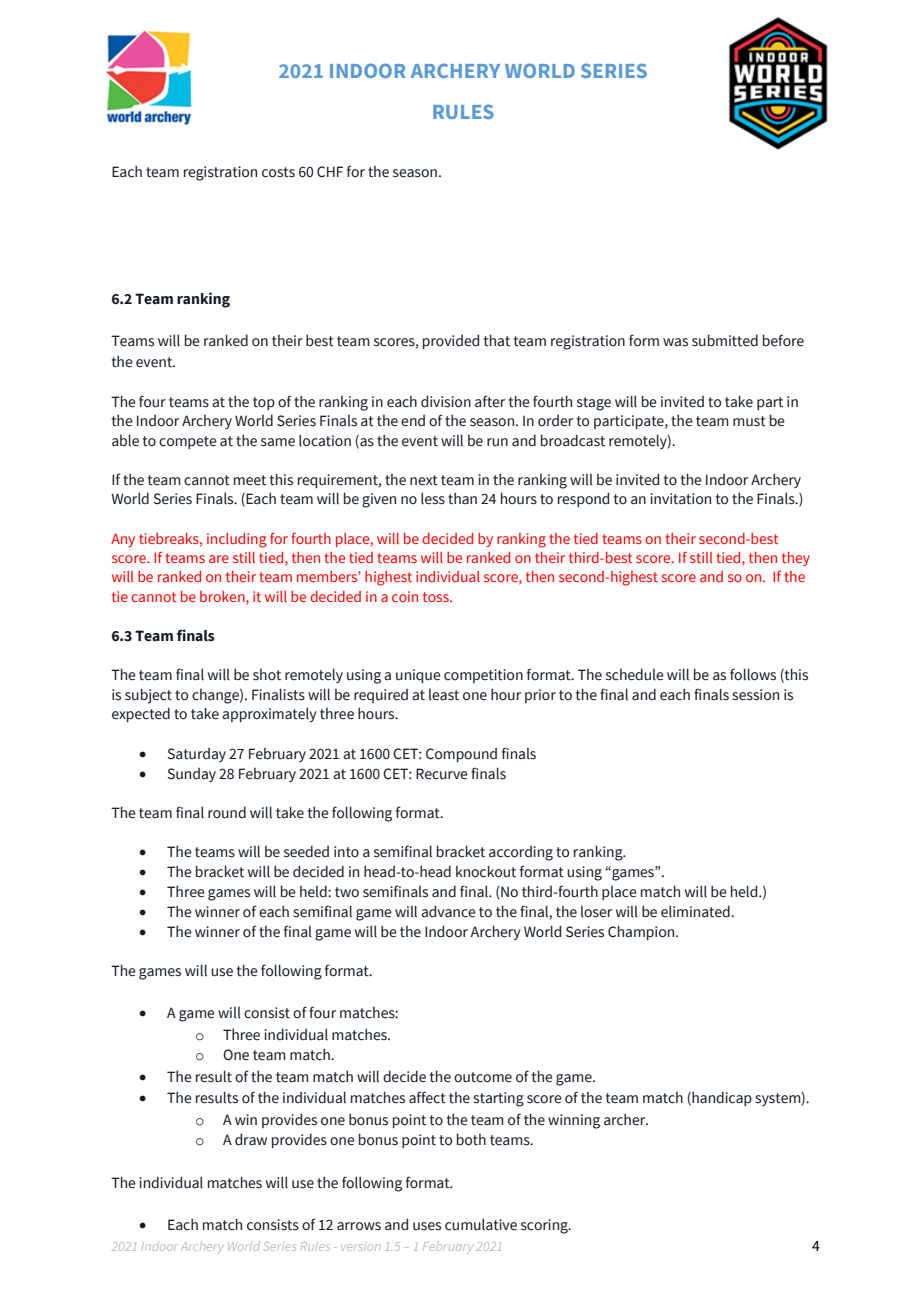  Describe the element at coordinates (278, 172) in the image. I see `costs` at that location.
